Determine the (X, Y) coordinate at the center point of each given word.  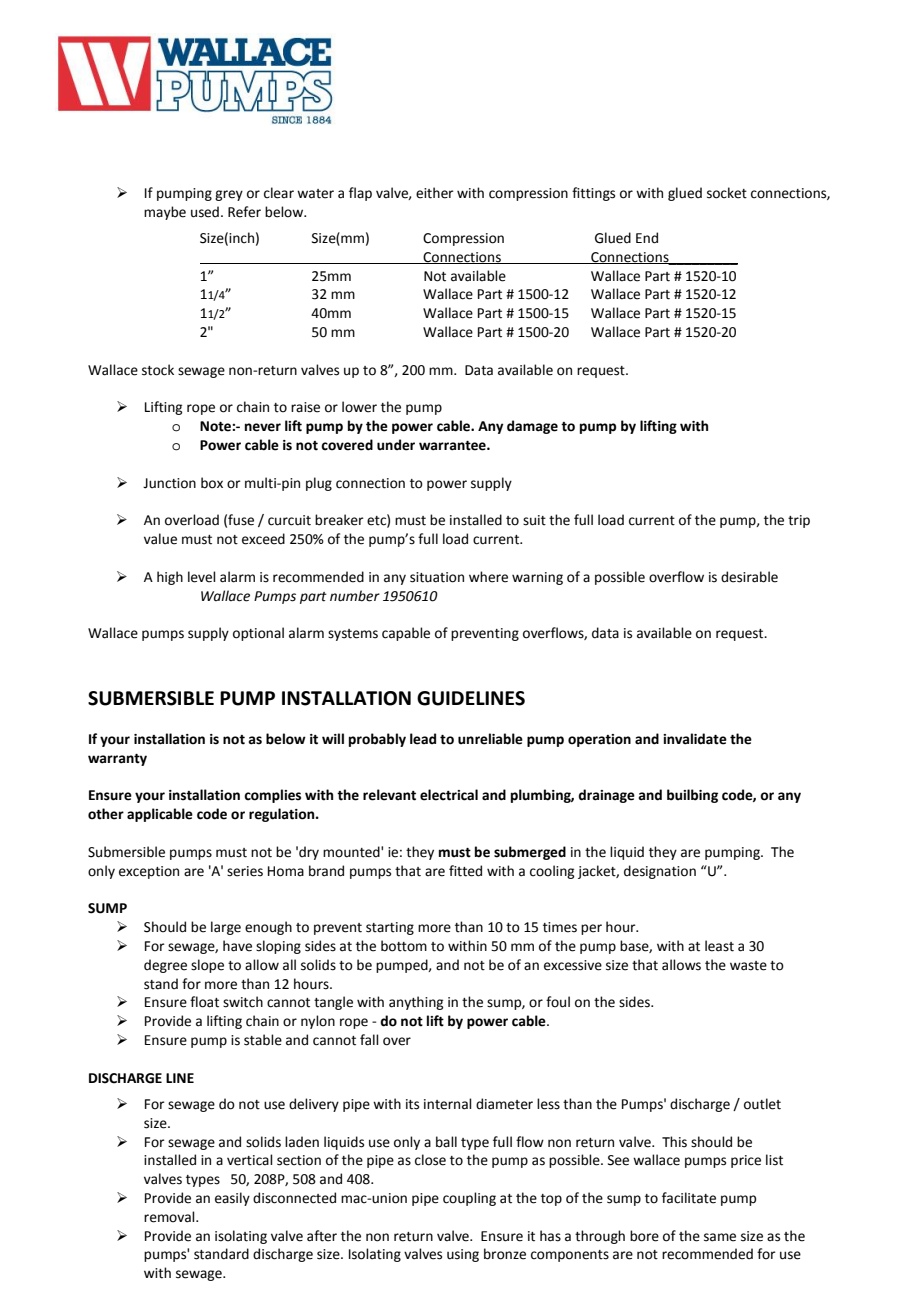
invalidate (695, 739)
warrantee (453, 446)
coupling (469, 1199)
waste (748, 966)
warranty (117, 760)
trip (799, 521)
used (205, 212)
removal (170, 1217)
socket (727, 193)
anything (416, 1003)
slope (207, 966)
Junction (169, 483)
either (435, 193)
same (720, 1237)
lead (423, 739)
